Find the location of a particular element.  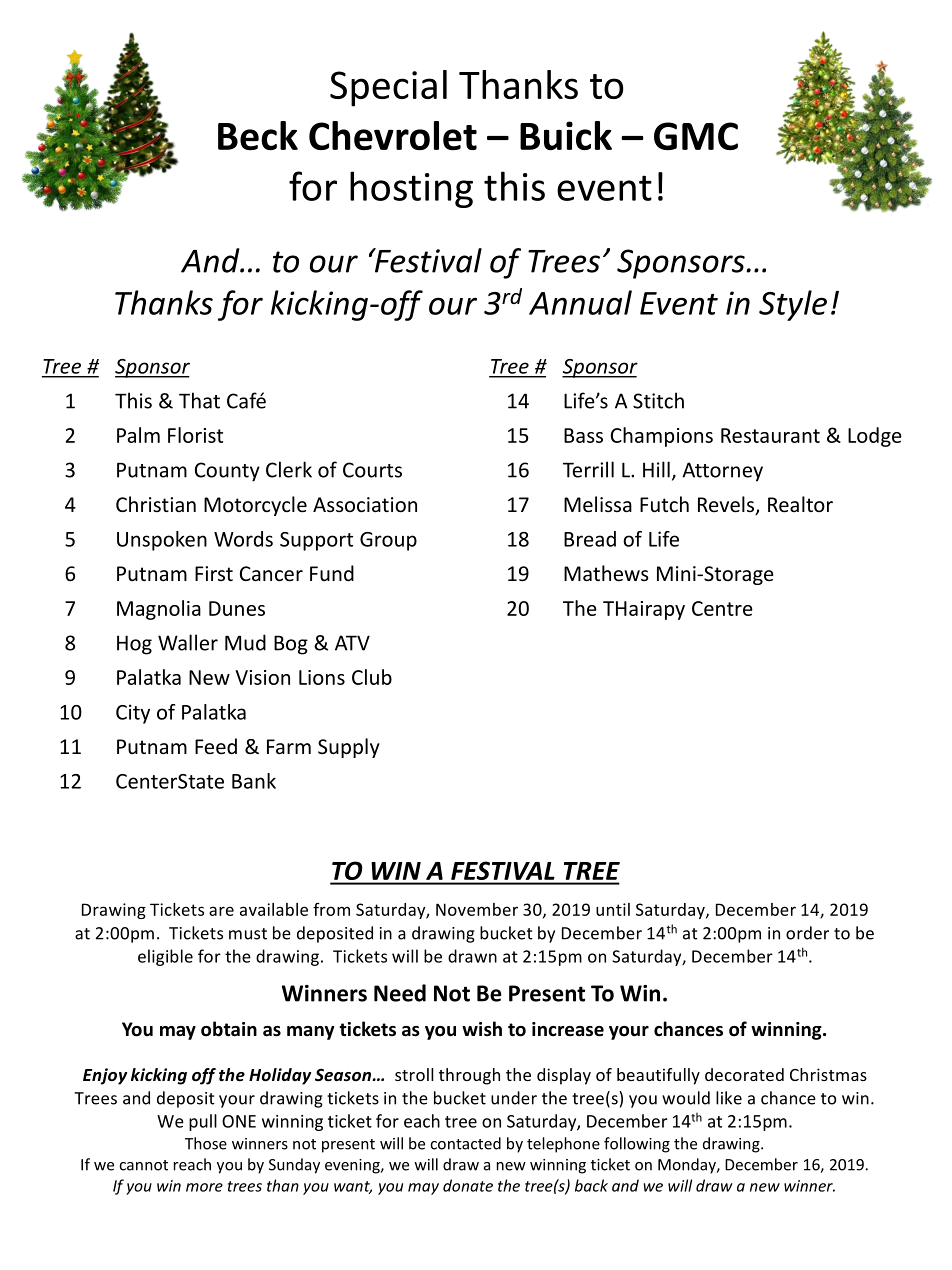

GMC is located at coordinates (696, 136).
